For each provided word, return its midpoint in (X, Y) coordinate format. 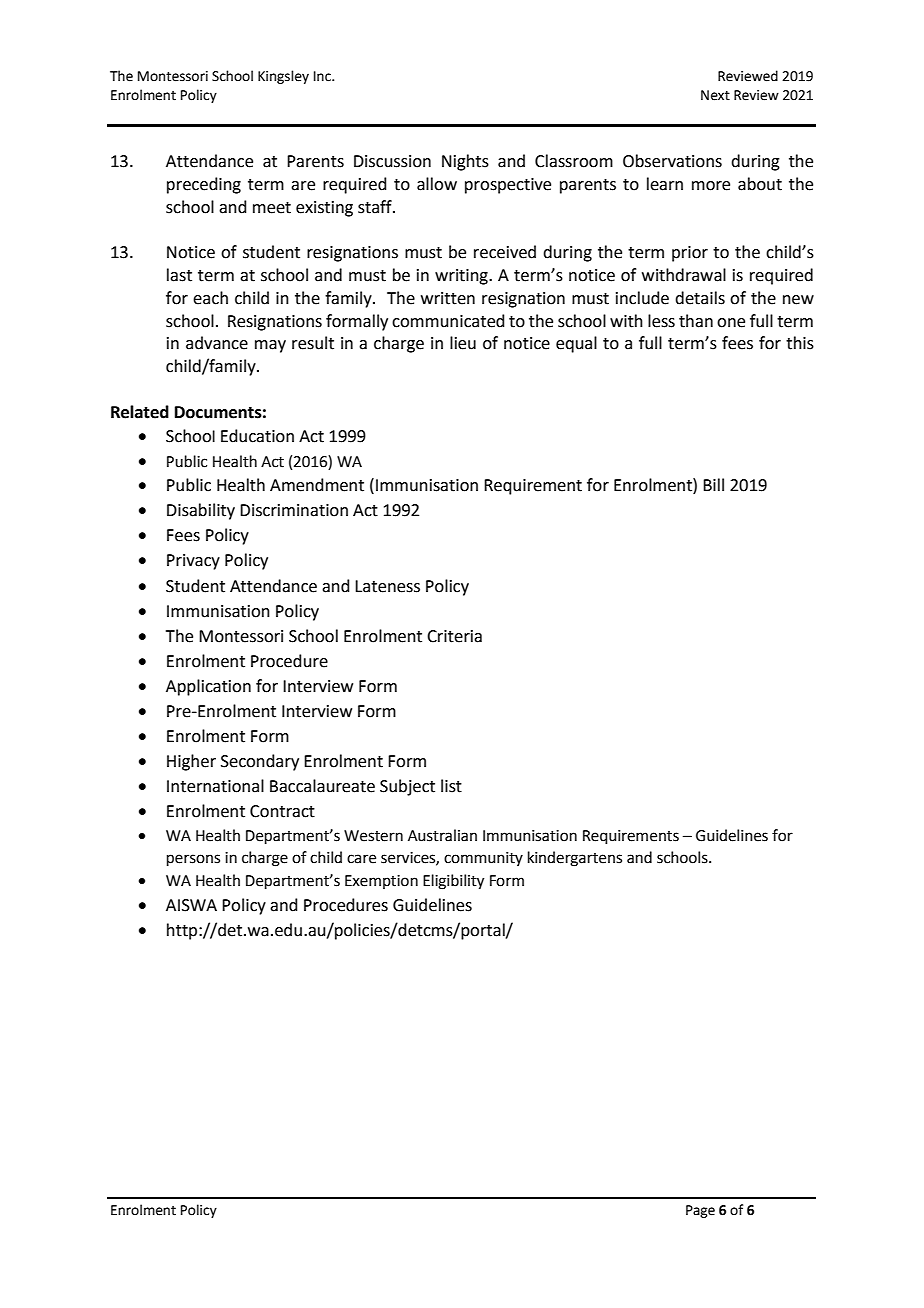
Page (700, 1211)
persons (193, 860)
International (215, 786)
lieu (463, 343)
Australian (442, 835)
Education (257, 436)
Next (715, 95)
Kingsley (283, 77)
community (483, 859)
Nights (465, 162)
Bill (713, 484)
